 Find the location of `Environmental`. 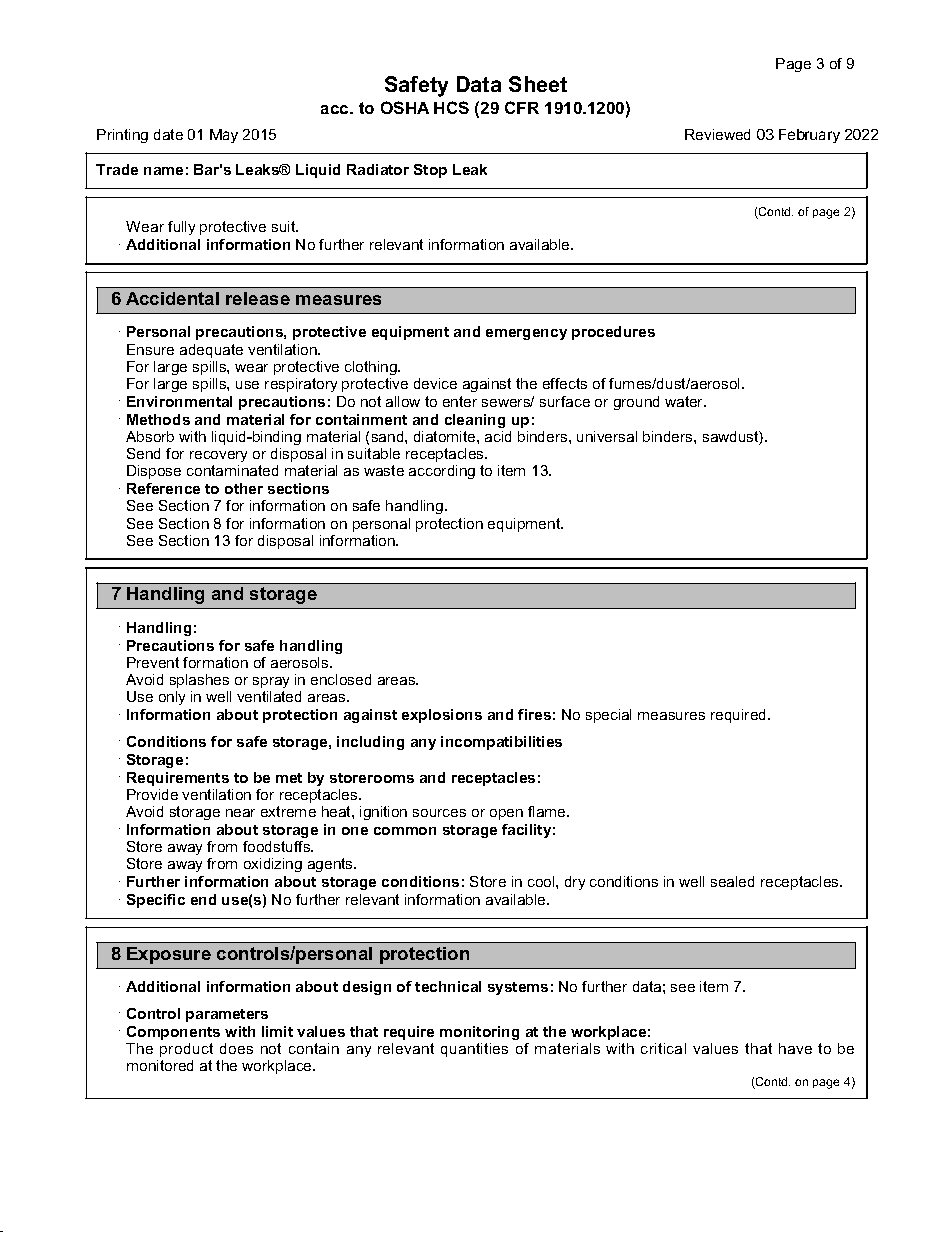

Environmental is located at coordinates (179, 401).
